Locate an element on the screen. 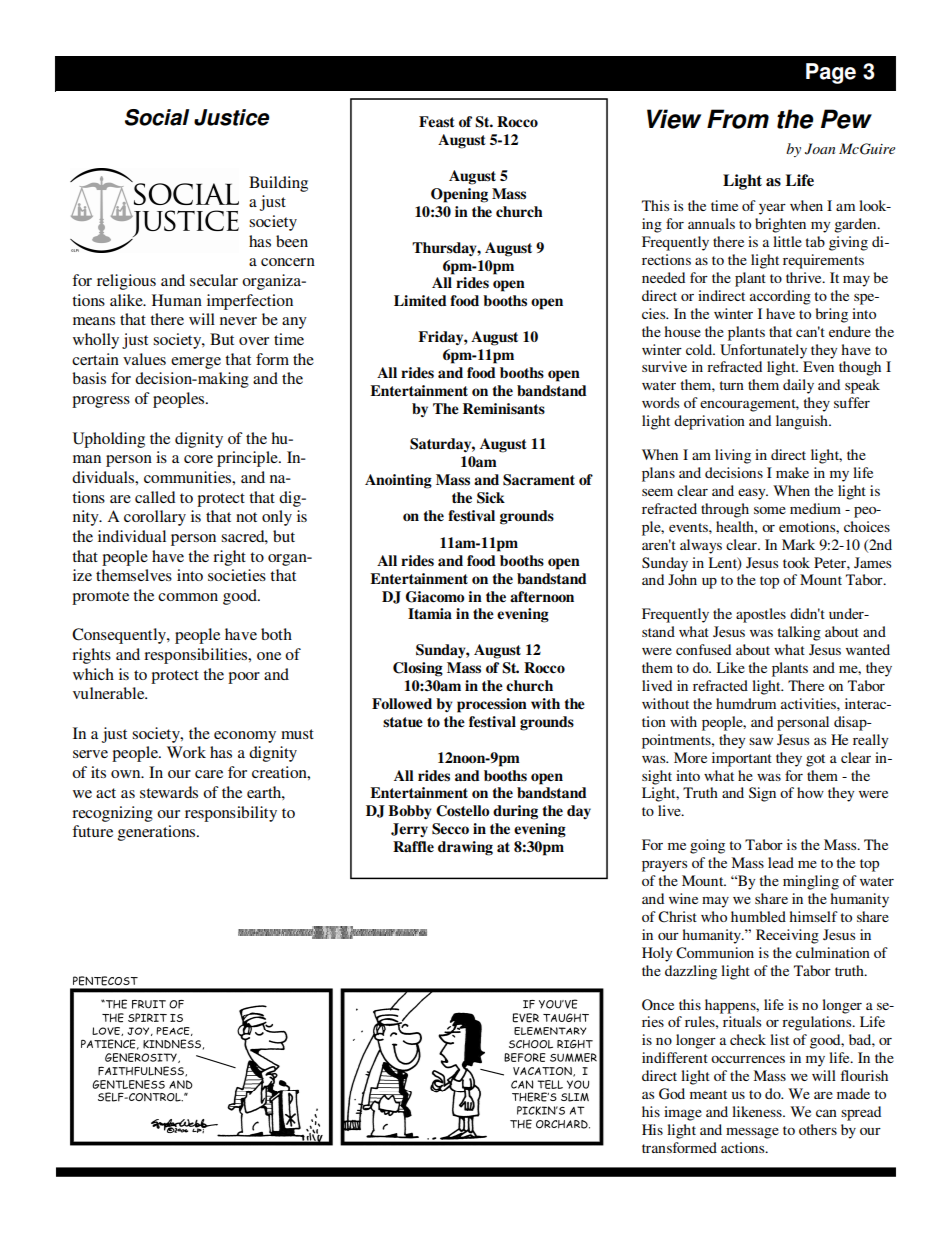 Image resolution: width=952 pixels, height=1233 pixels. future is located at coordinates (92, 831).
